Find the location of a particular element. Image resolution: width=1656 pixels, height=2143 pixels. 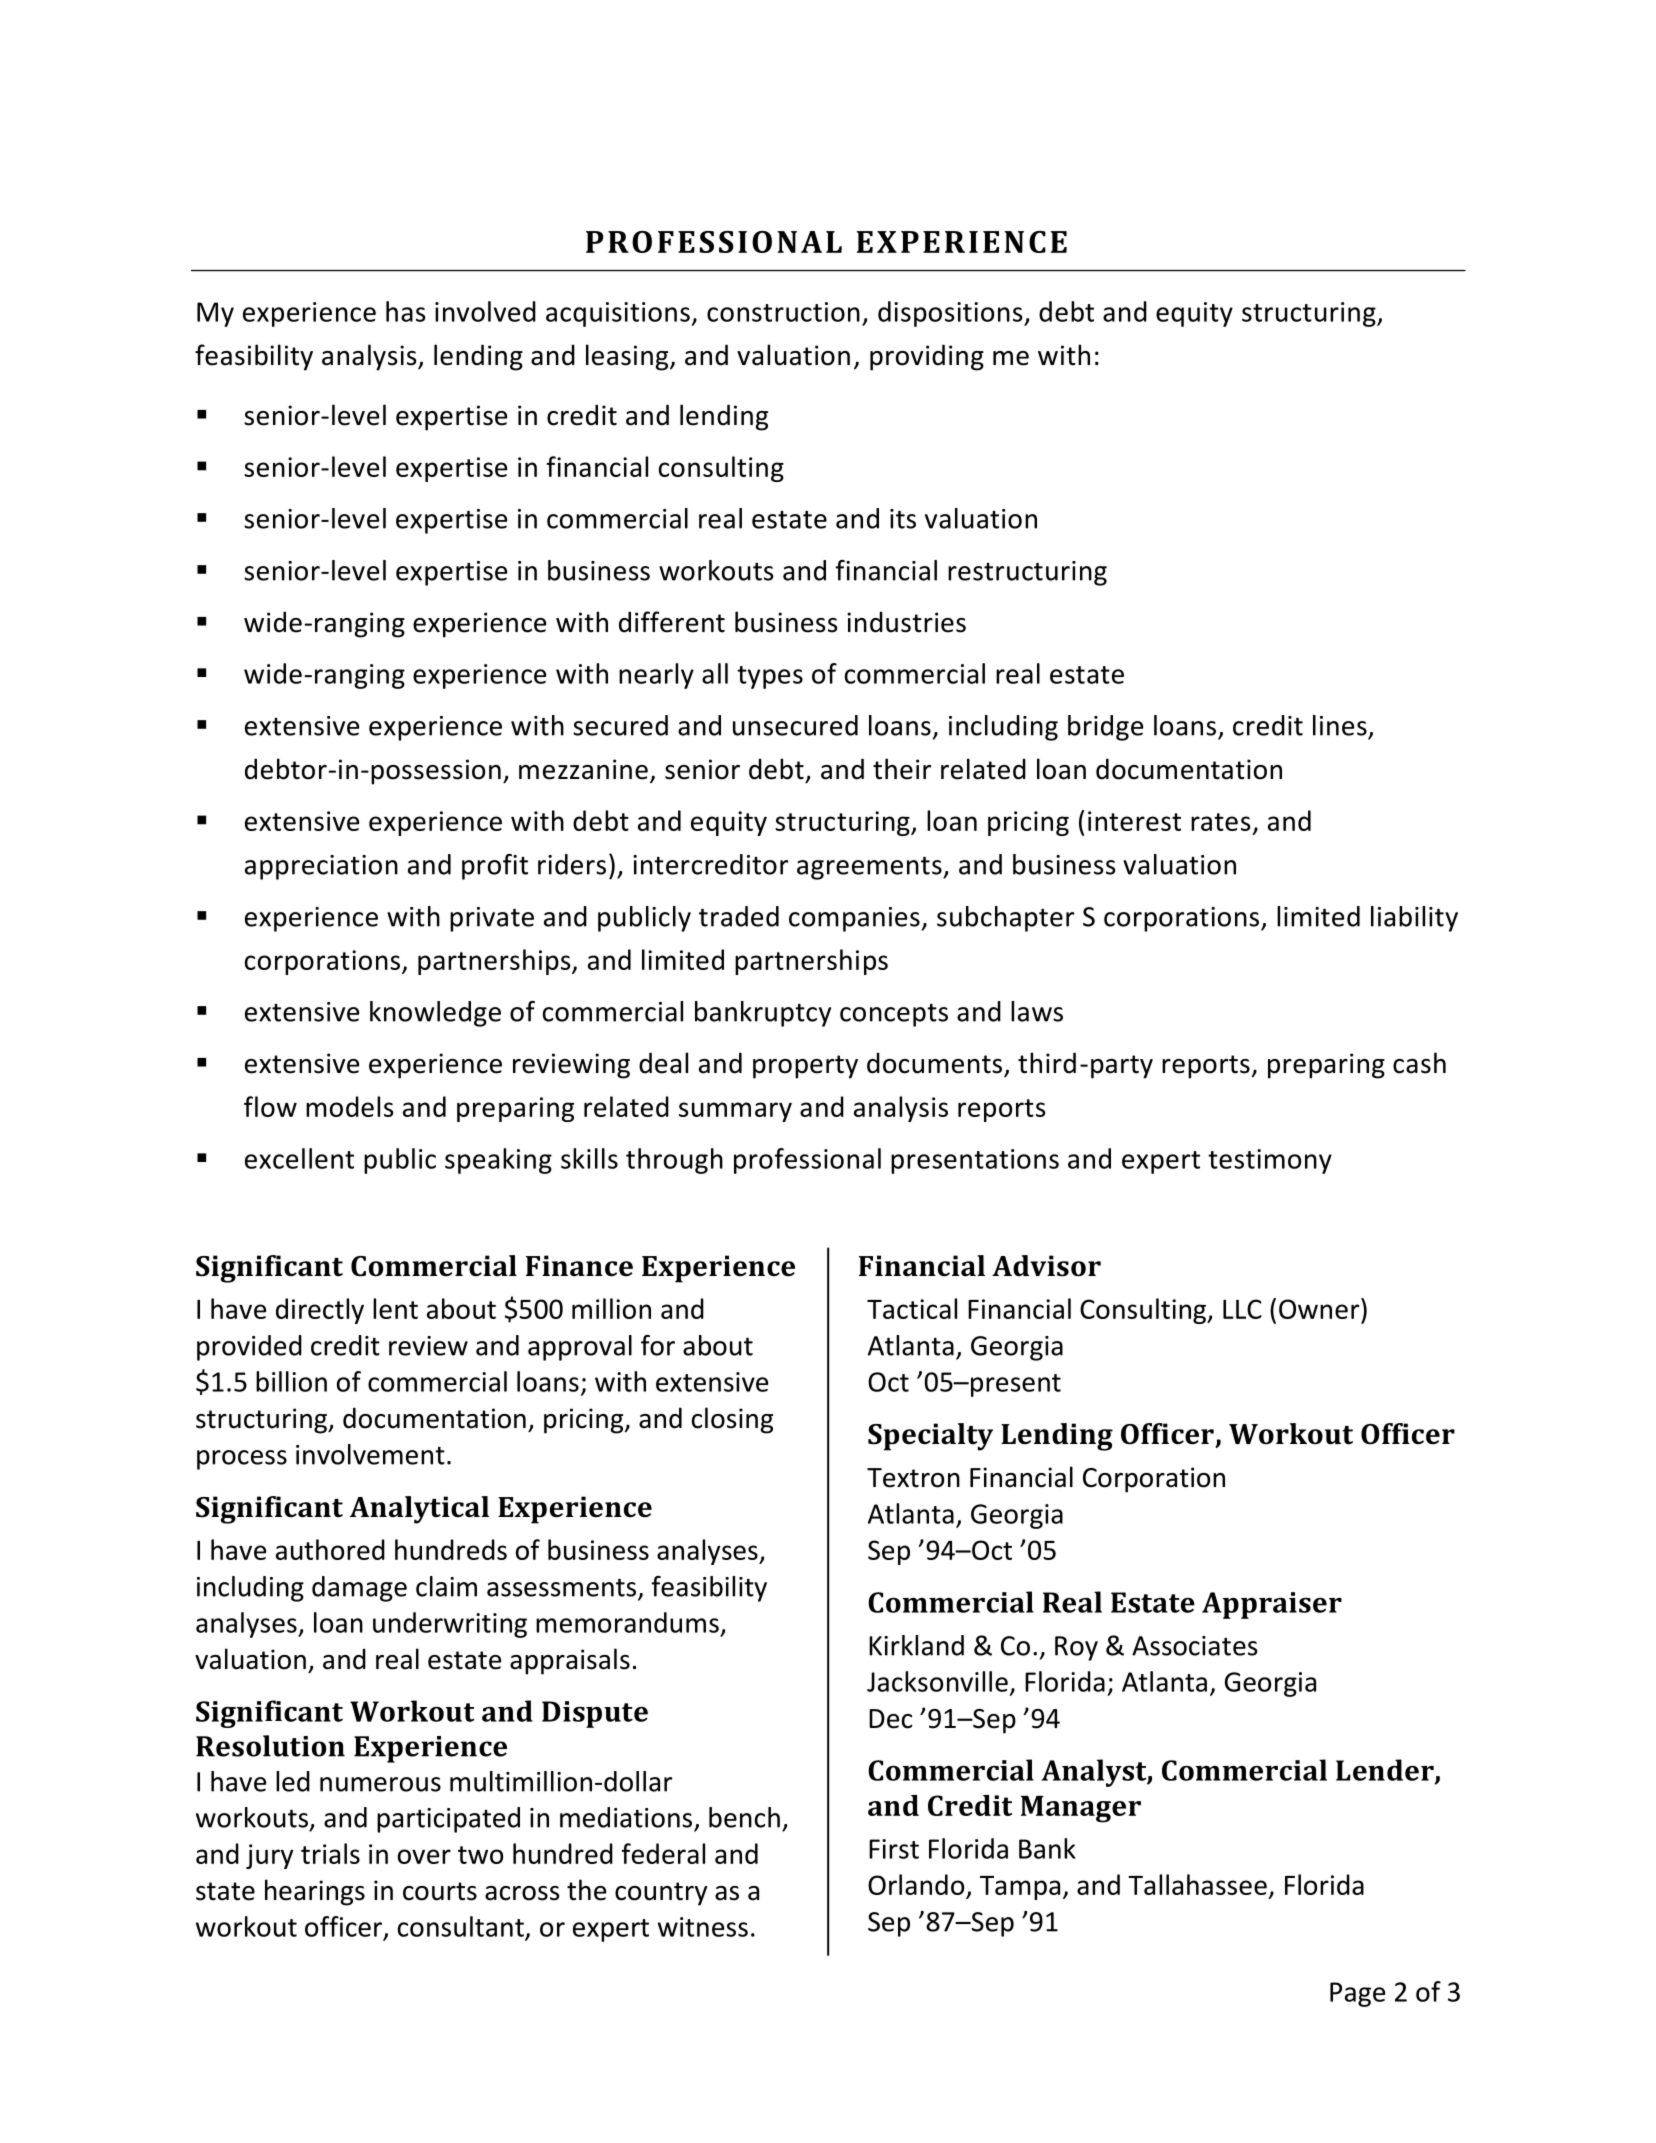

Page is located at coordinates (1357, 1994).
